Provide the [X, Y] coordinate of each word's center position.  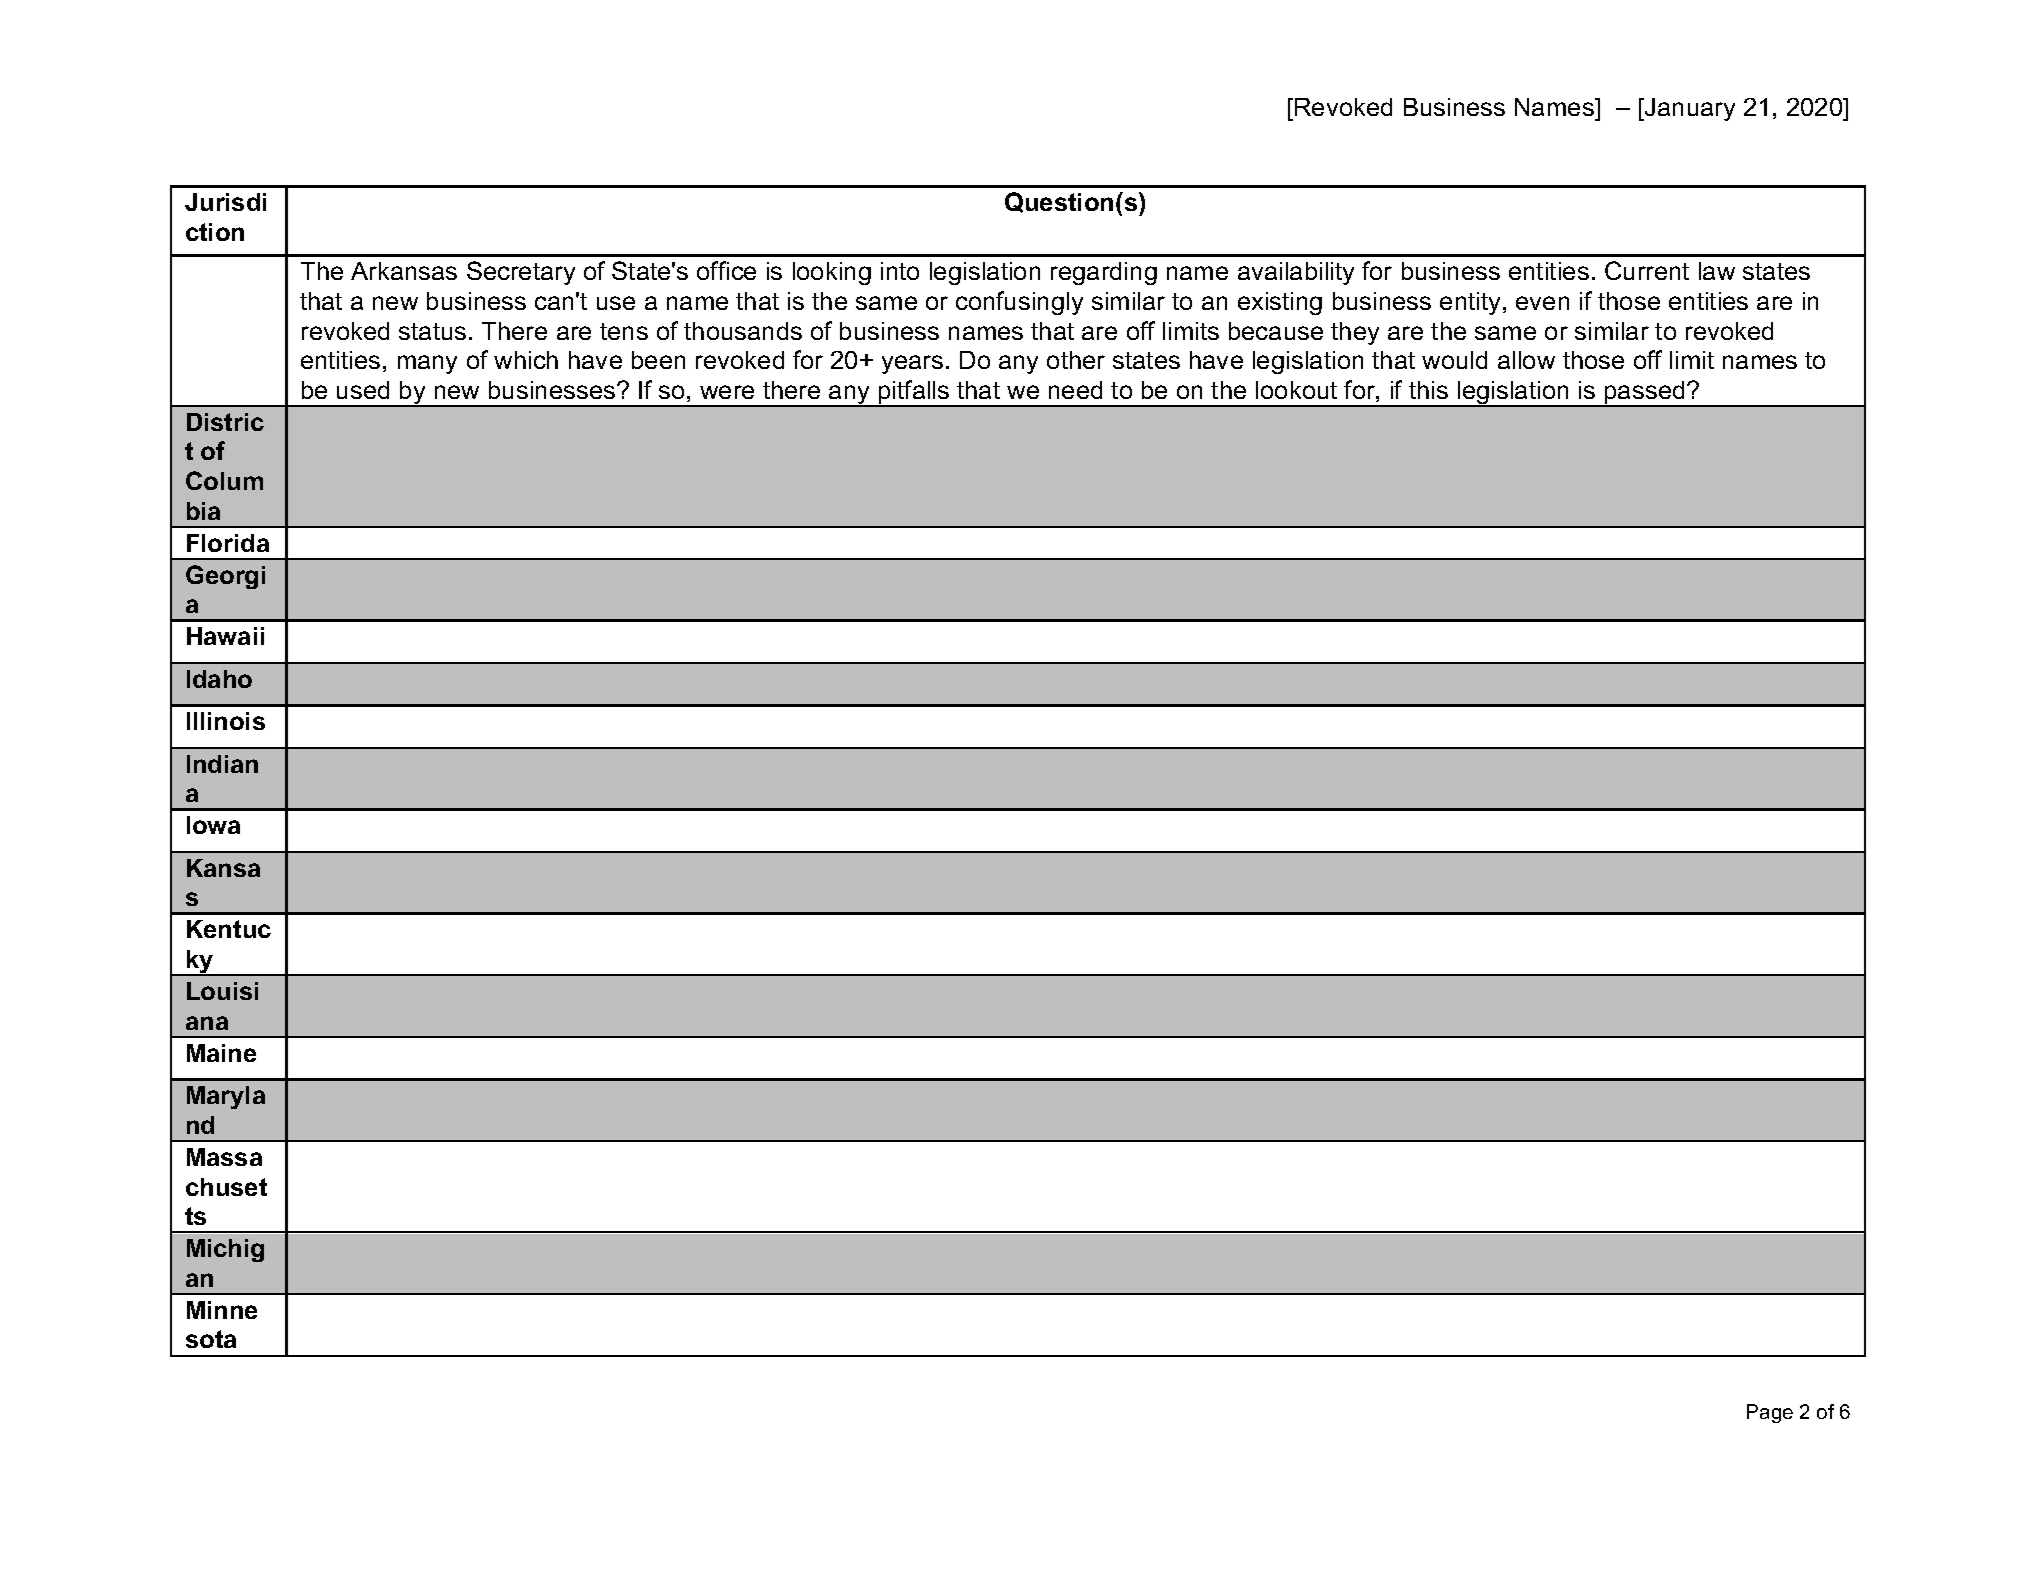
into [900, 271]
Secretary [521, 273]
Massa [224, 1157]
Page [1770, 1413]
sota [211, 1339]
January [1689, 109]
